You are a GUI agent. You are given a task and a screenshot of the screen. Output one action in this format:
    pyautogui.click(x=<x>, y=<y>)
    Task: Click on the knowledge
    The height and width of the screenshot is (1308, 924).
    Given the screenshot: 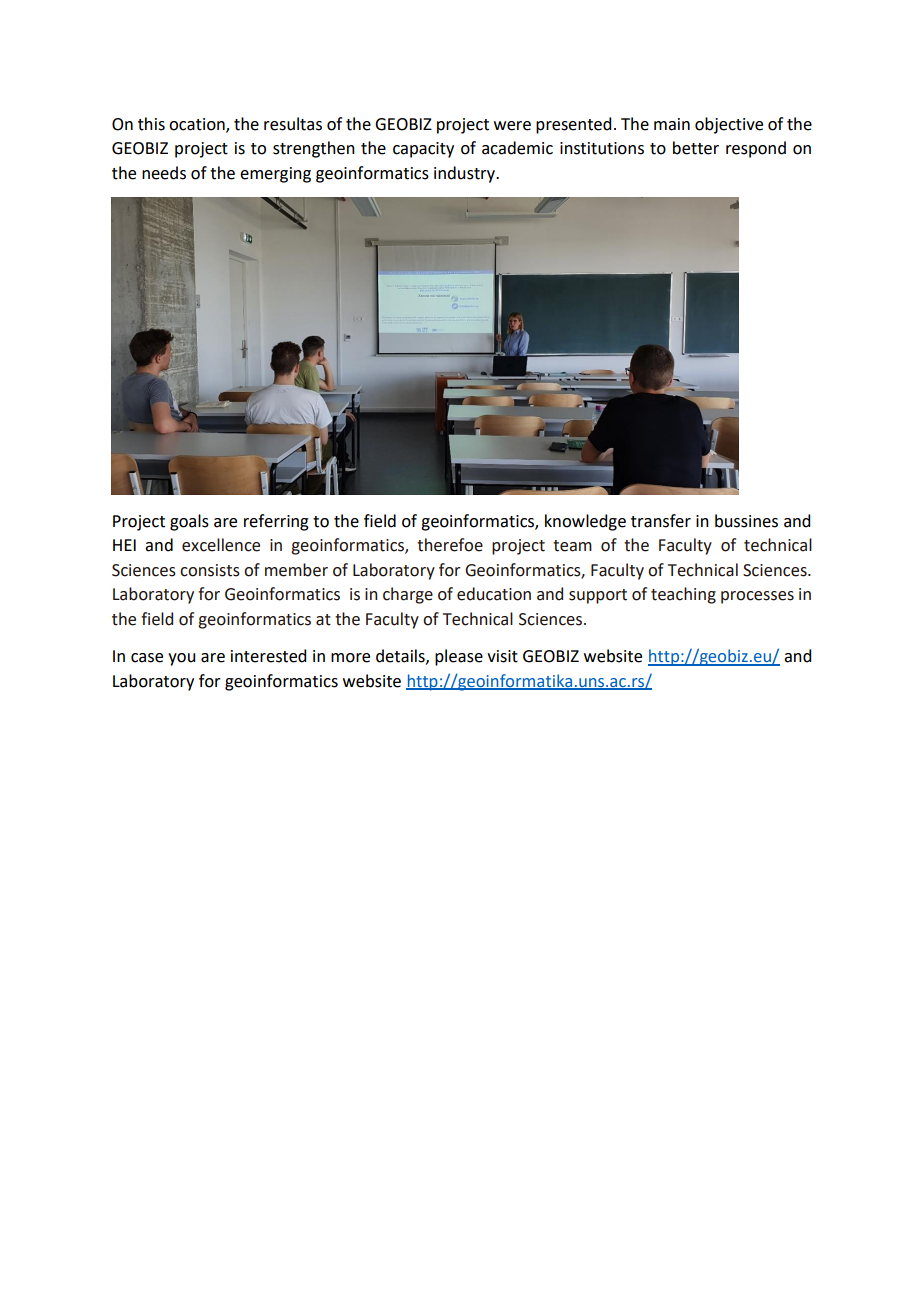 What is the action you would take?
    pyautogui.click(x=585, y=522)
